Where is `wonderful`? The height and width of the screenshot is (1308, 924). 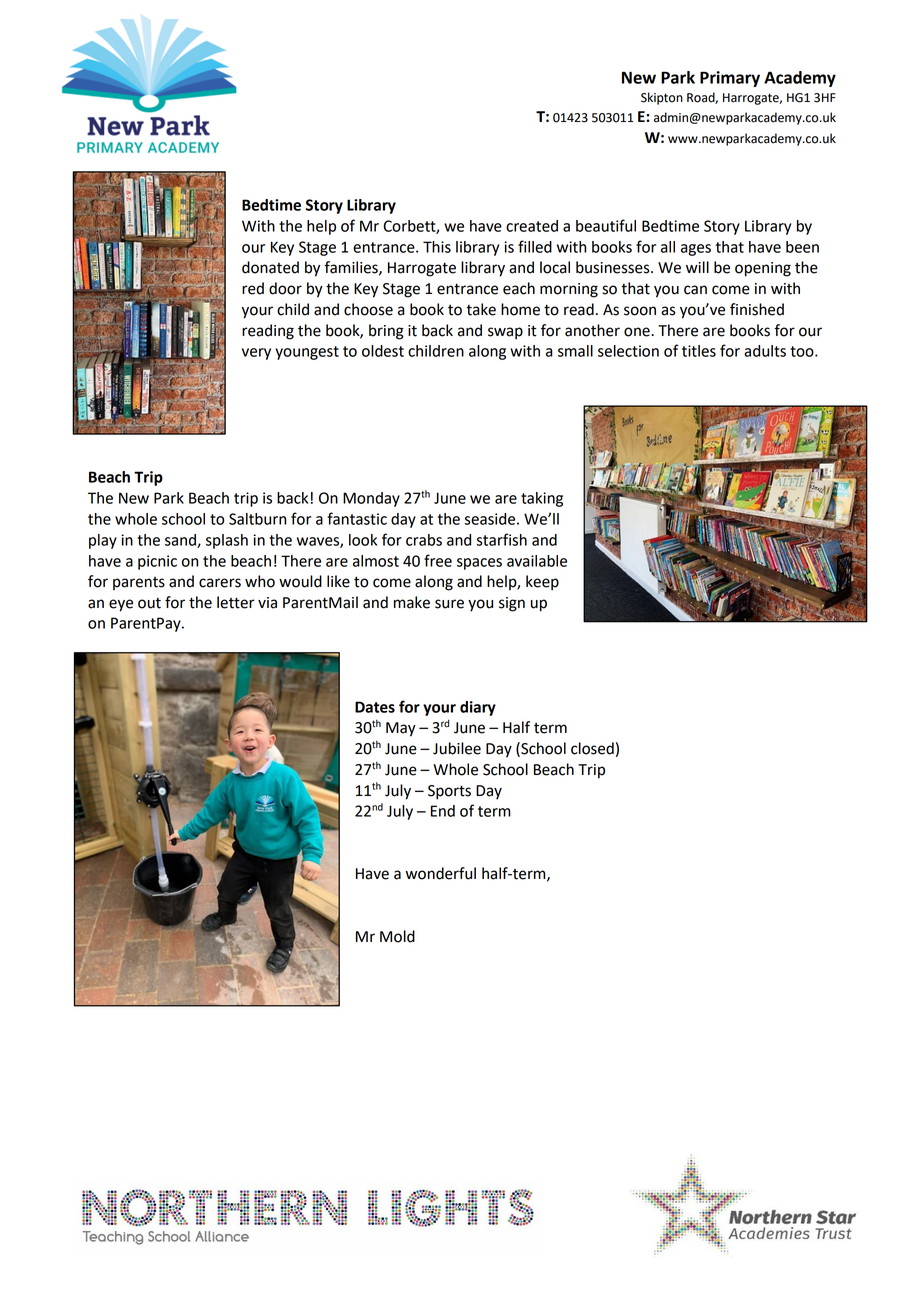
wonderful is located at coordinates (441, 873).
